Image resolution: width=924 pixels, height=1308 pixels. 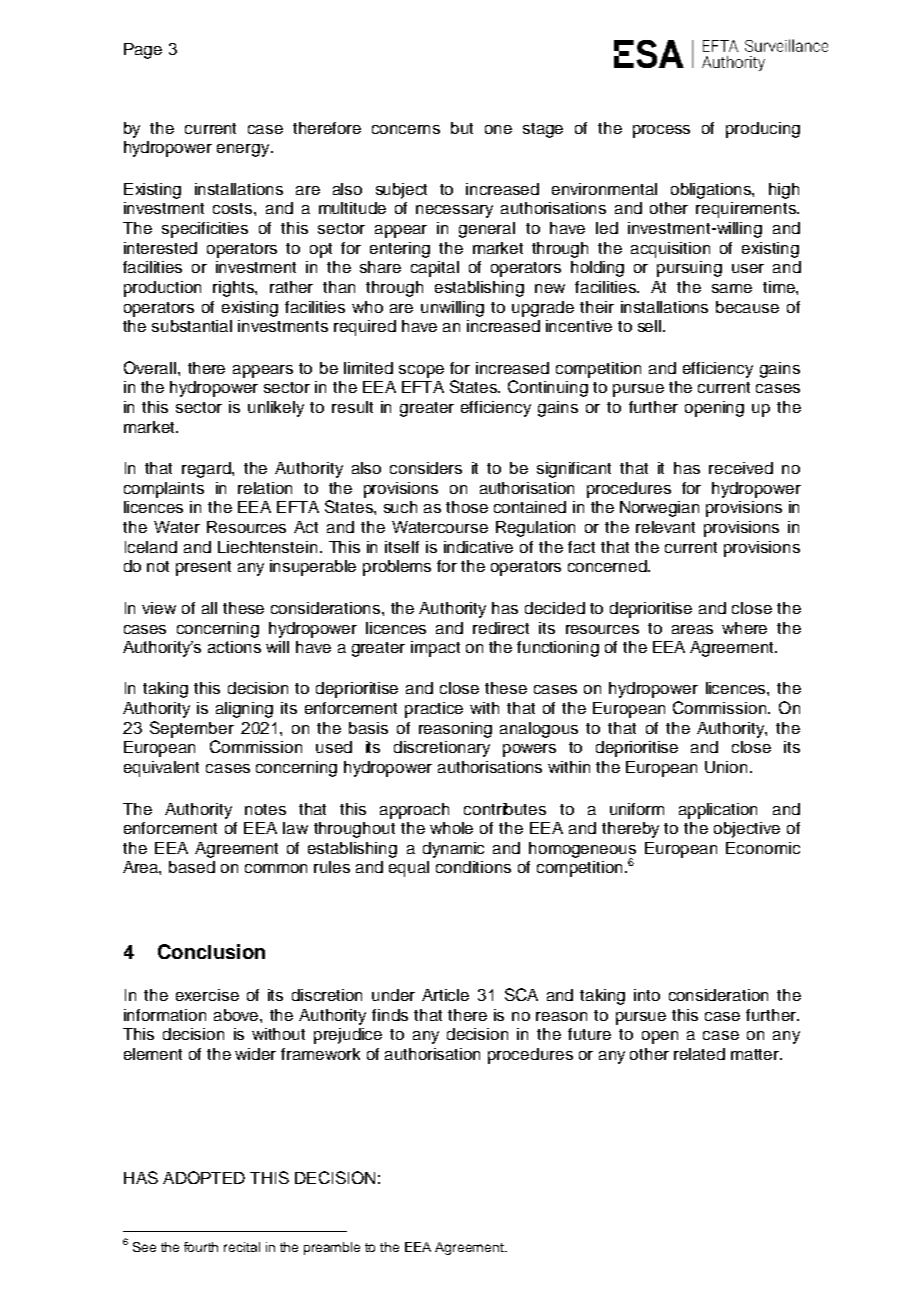 I want to click on energy, so click(x=244, y=150).
